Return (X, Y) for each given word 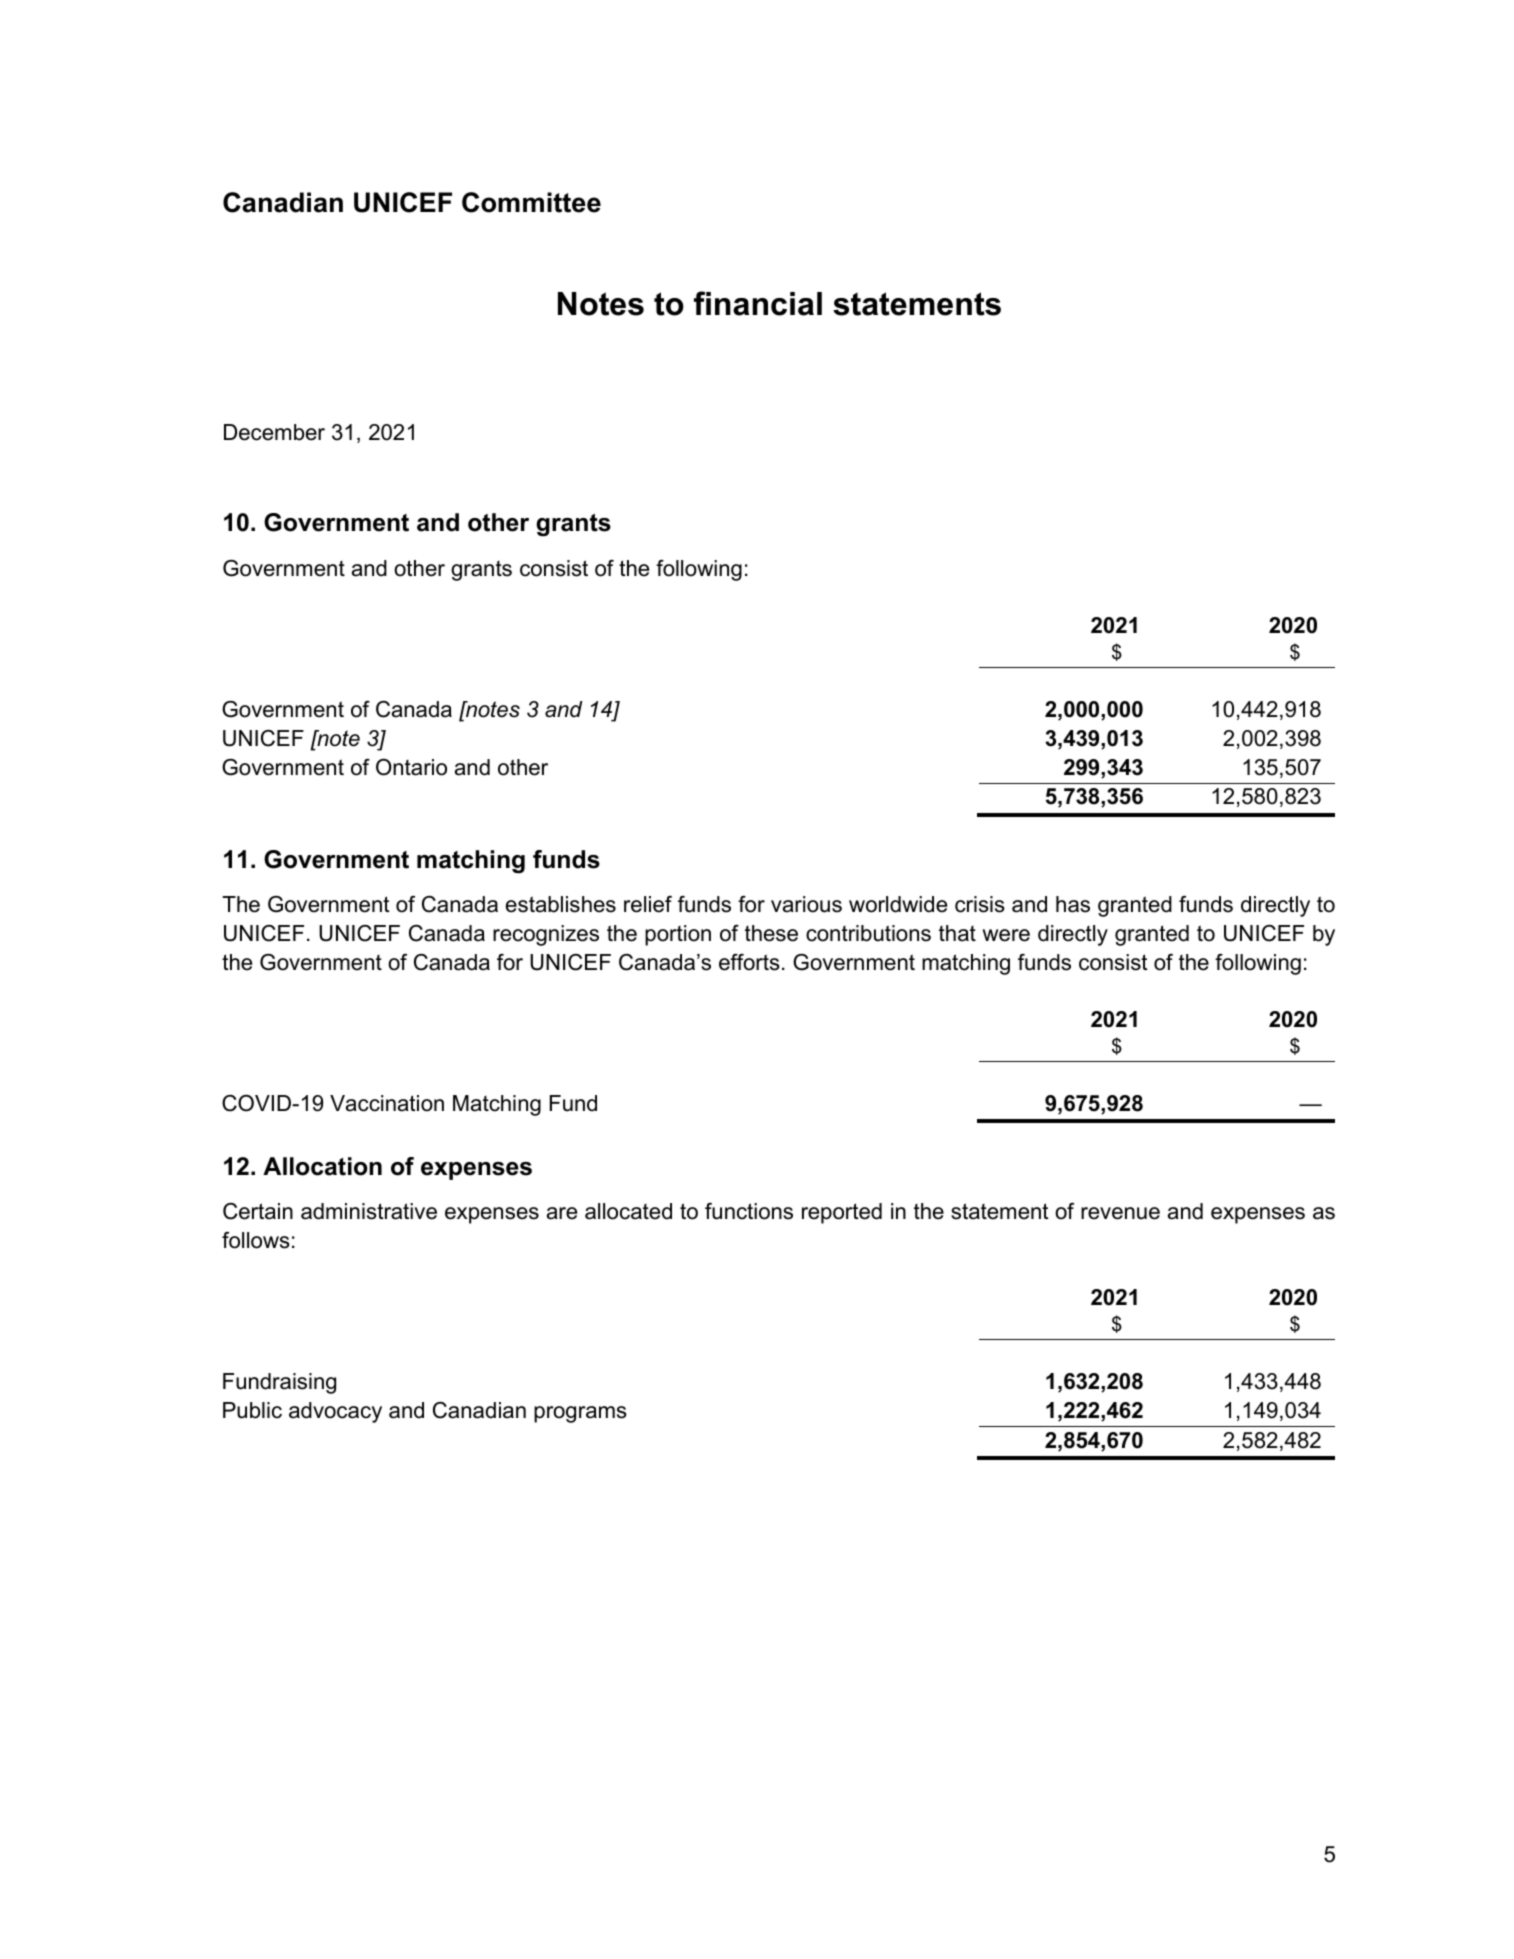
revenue (1120, 1213)
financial (758, 303)
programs (580, 1414)
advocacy (335, 1412)
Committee (531, 202)
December (274, 432)
